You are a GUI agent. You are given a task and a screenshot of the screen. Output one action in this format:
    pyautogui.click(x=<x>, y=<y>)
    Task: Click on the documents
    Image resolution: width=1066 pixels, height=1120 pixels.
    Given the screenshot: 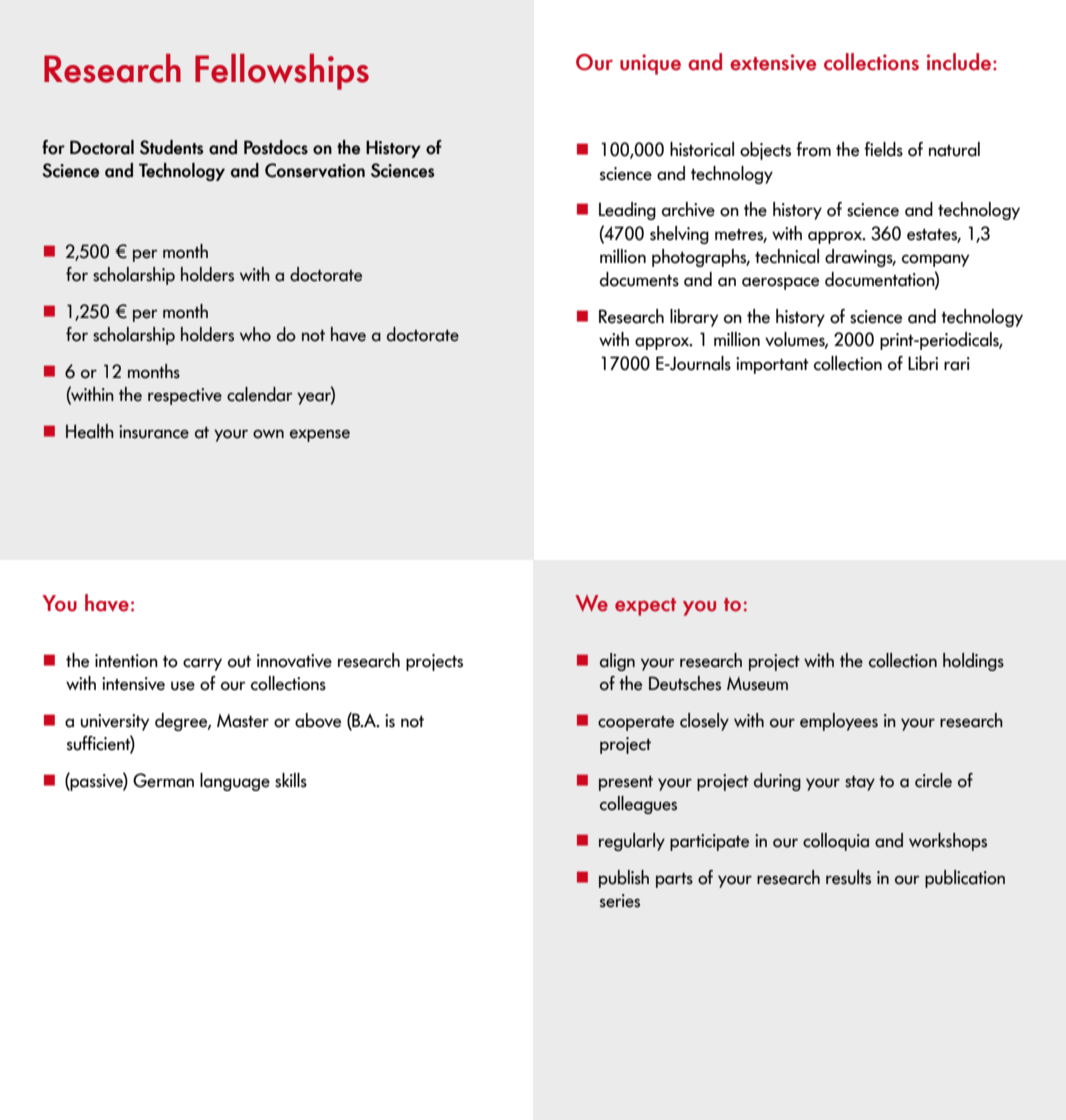 What is the action you would take?
    pyautogui.click(x=639, y=279)
